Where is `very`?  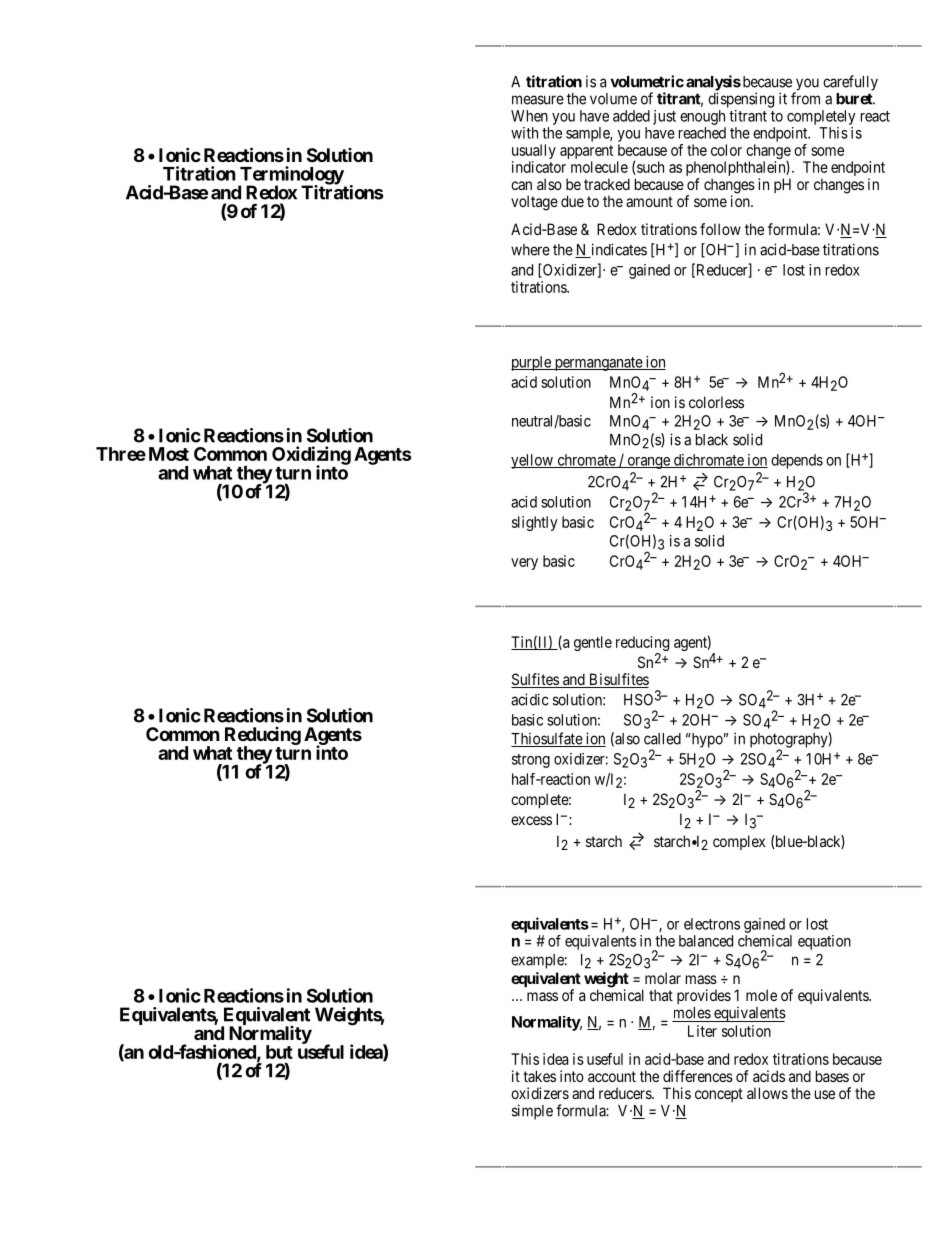
very is located at coordinates (524, 564).
